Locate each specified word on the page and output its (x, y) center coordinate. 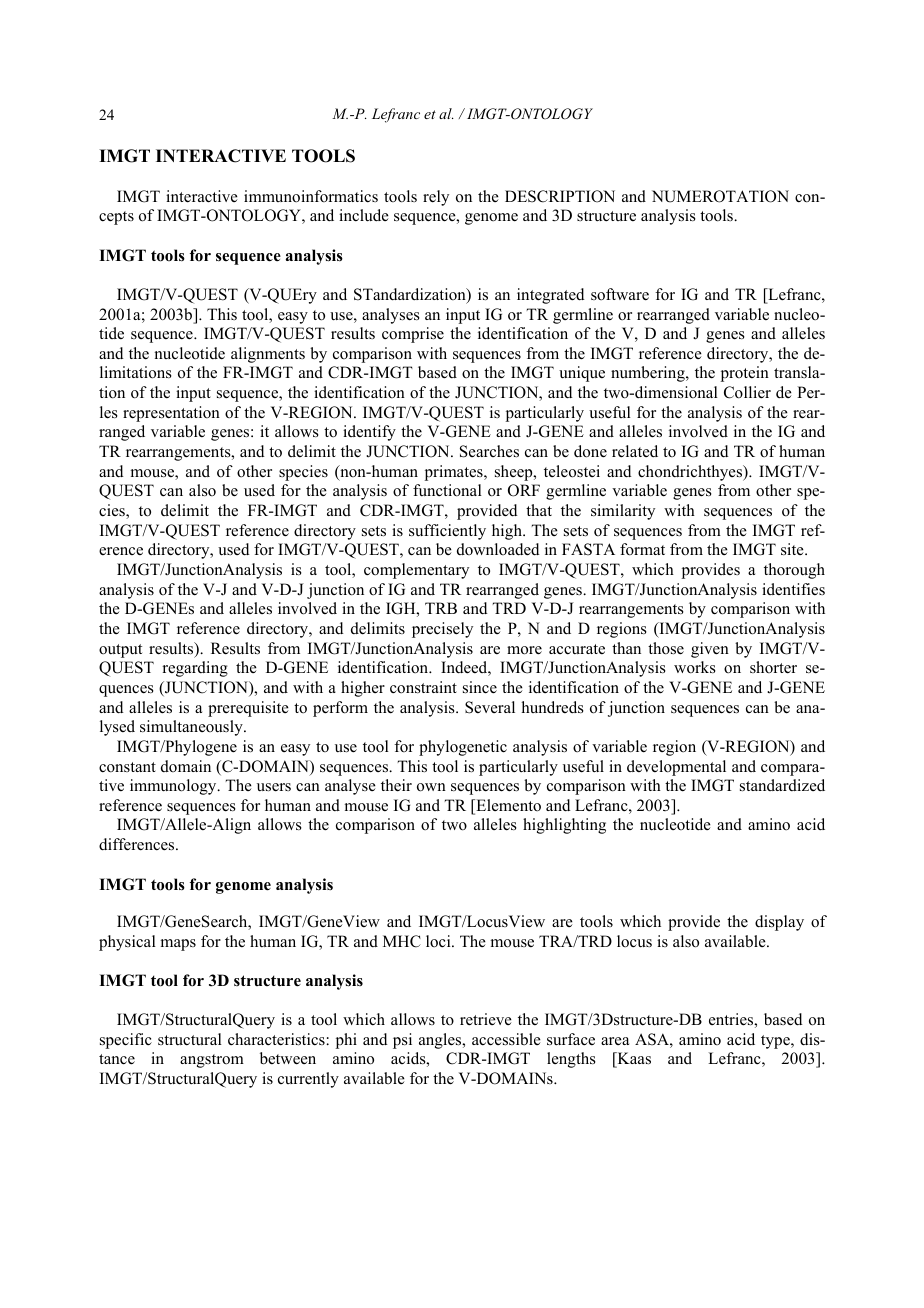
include (364, 215)
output (120, 651)
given (710, 650)
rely (436, 198)
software (620, 294)
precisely (442, 630)
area (615, 1041)
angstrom (212, 1061)
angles (441, 1041)
